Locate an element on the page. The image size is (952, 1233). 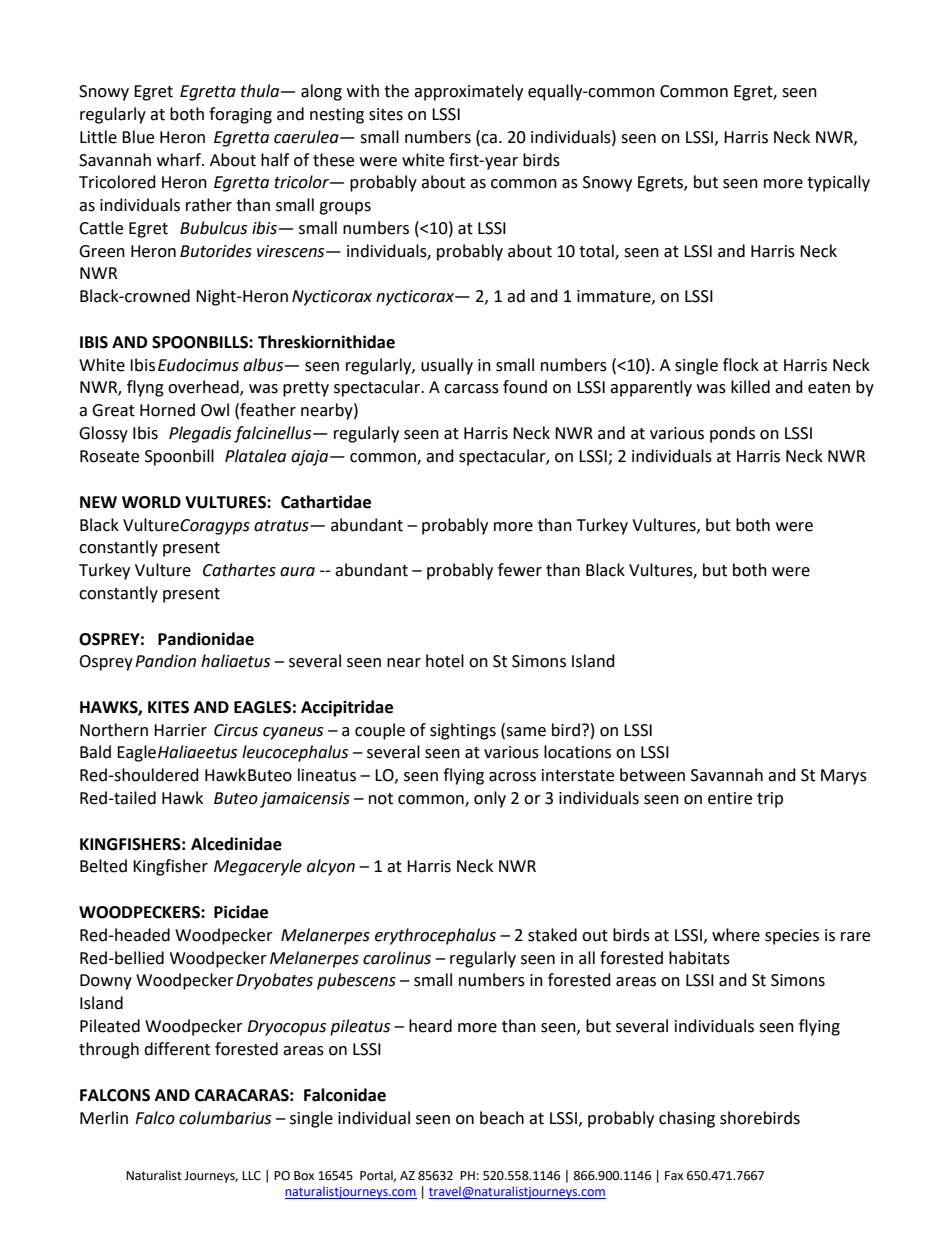
where is located at coordinates (736, 935).
